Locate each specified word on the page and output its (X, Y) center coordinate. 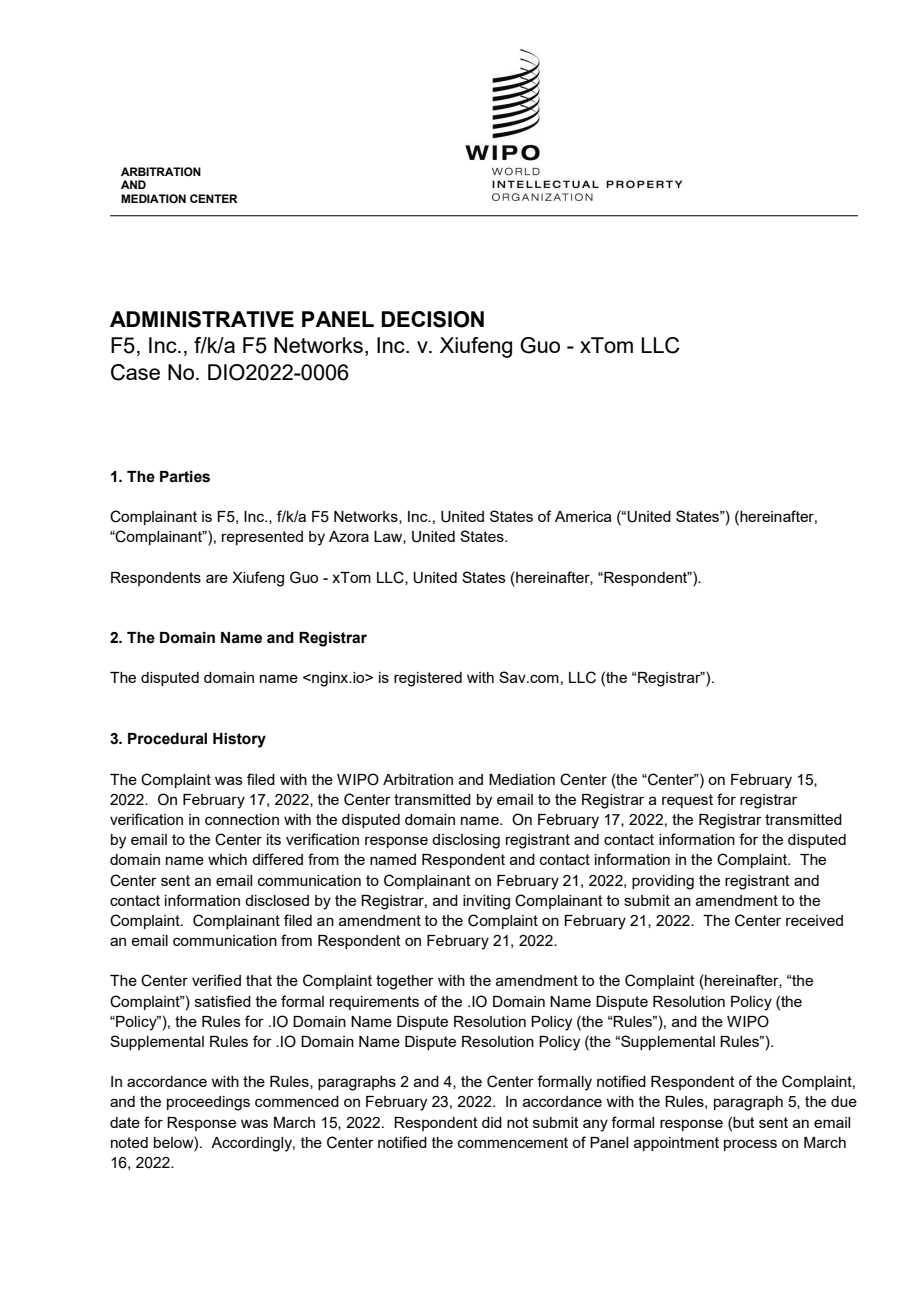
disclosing (466, 841)
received (814, 920)
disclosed (277, 900)
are (217, 578)
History (239, 740)
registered (428, 679)
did (492, 1122)
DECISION (432, 319)
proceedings (208, 1103)
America (583, 516)
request (687, 801)
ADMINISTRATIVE (202, 319)
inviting (486, 902)
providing (663, 882)
